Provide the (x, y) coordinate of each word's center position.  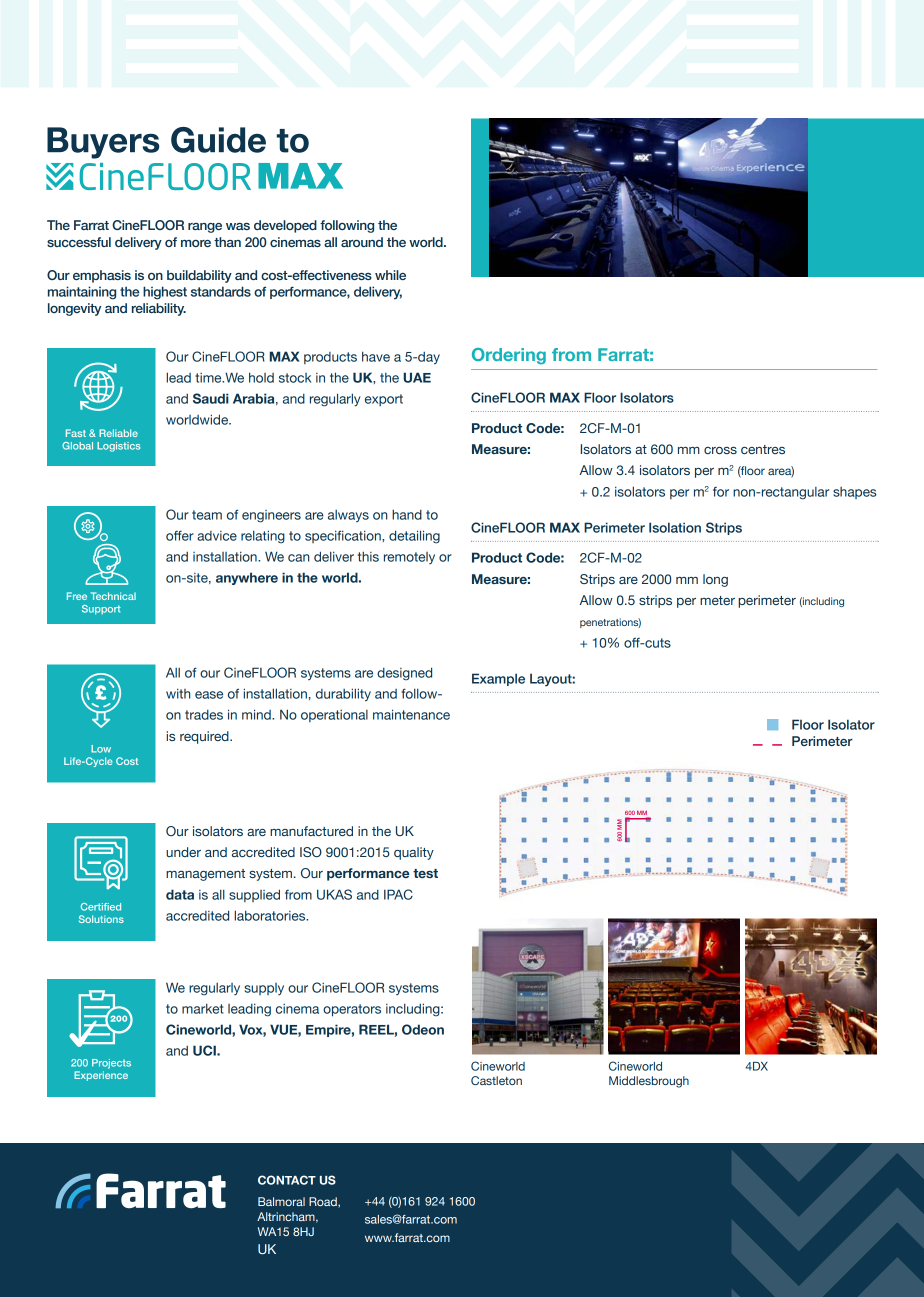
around (362, 242)
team (207, 515)
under (183, 852)
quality (414, 853)
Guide (218, 140)
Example (498, 679)
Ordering (509, 356)
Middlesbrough (649, 1082)
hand (407, 514)
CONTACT (287, 1180)
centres (763, 449)
